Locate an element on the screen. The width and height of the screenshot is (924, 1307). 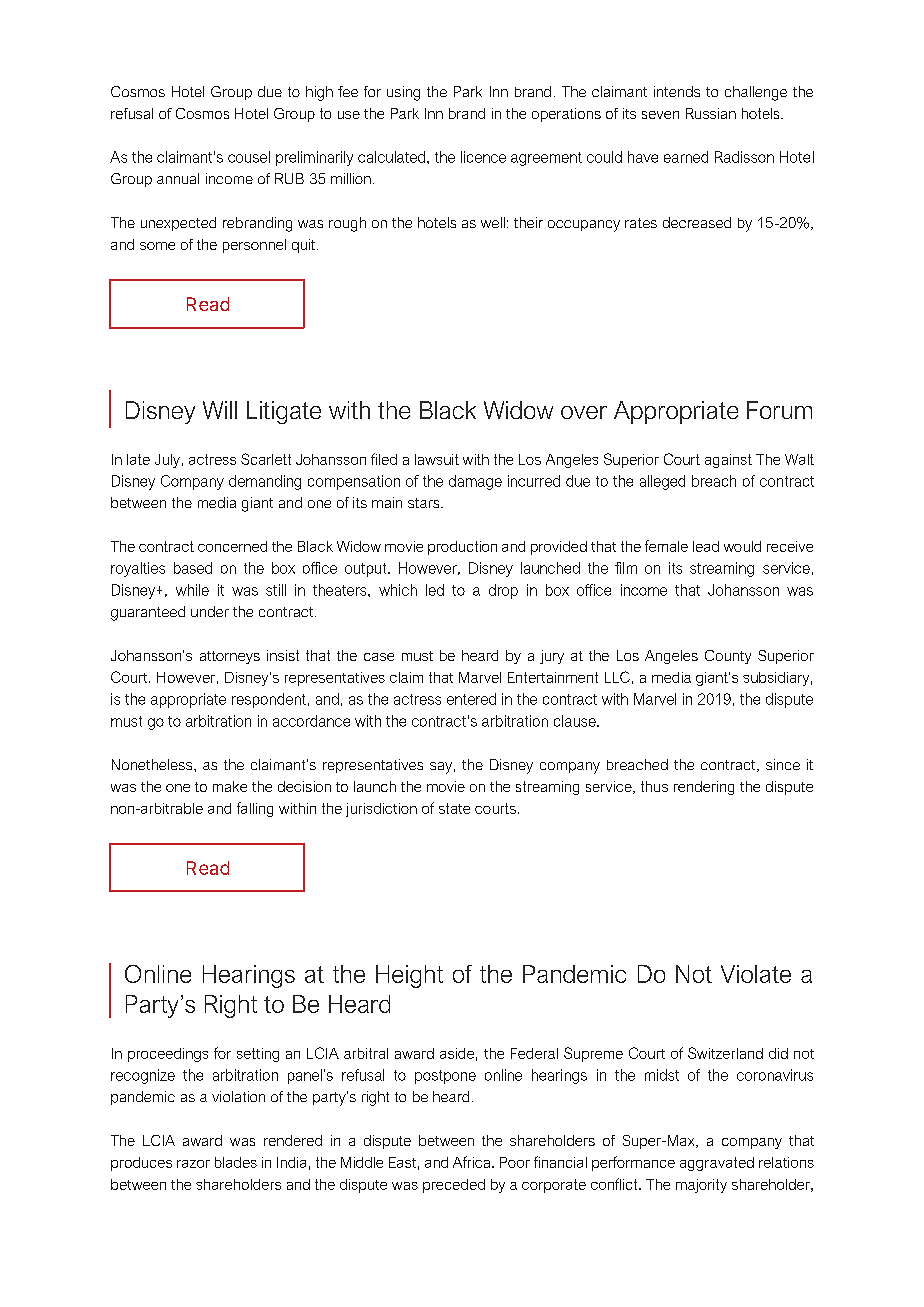
make is located at coordinates (230, 786).
